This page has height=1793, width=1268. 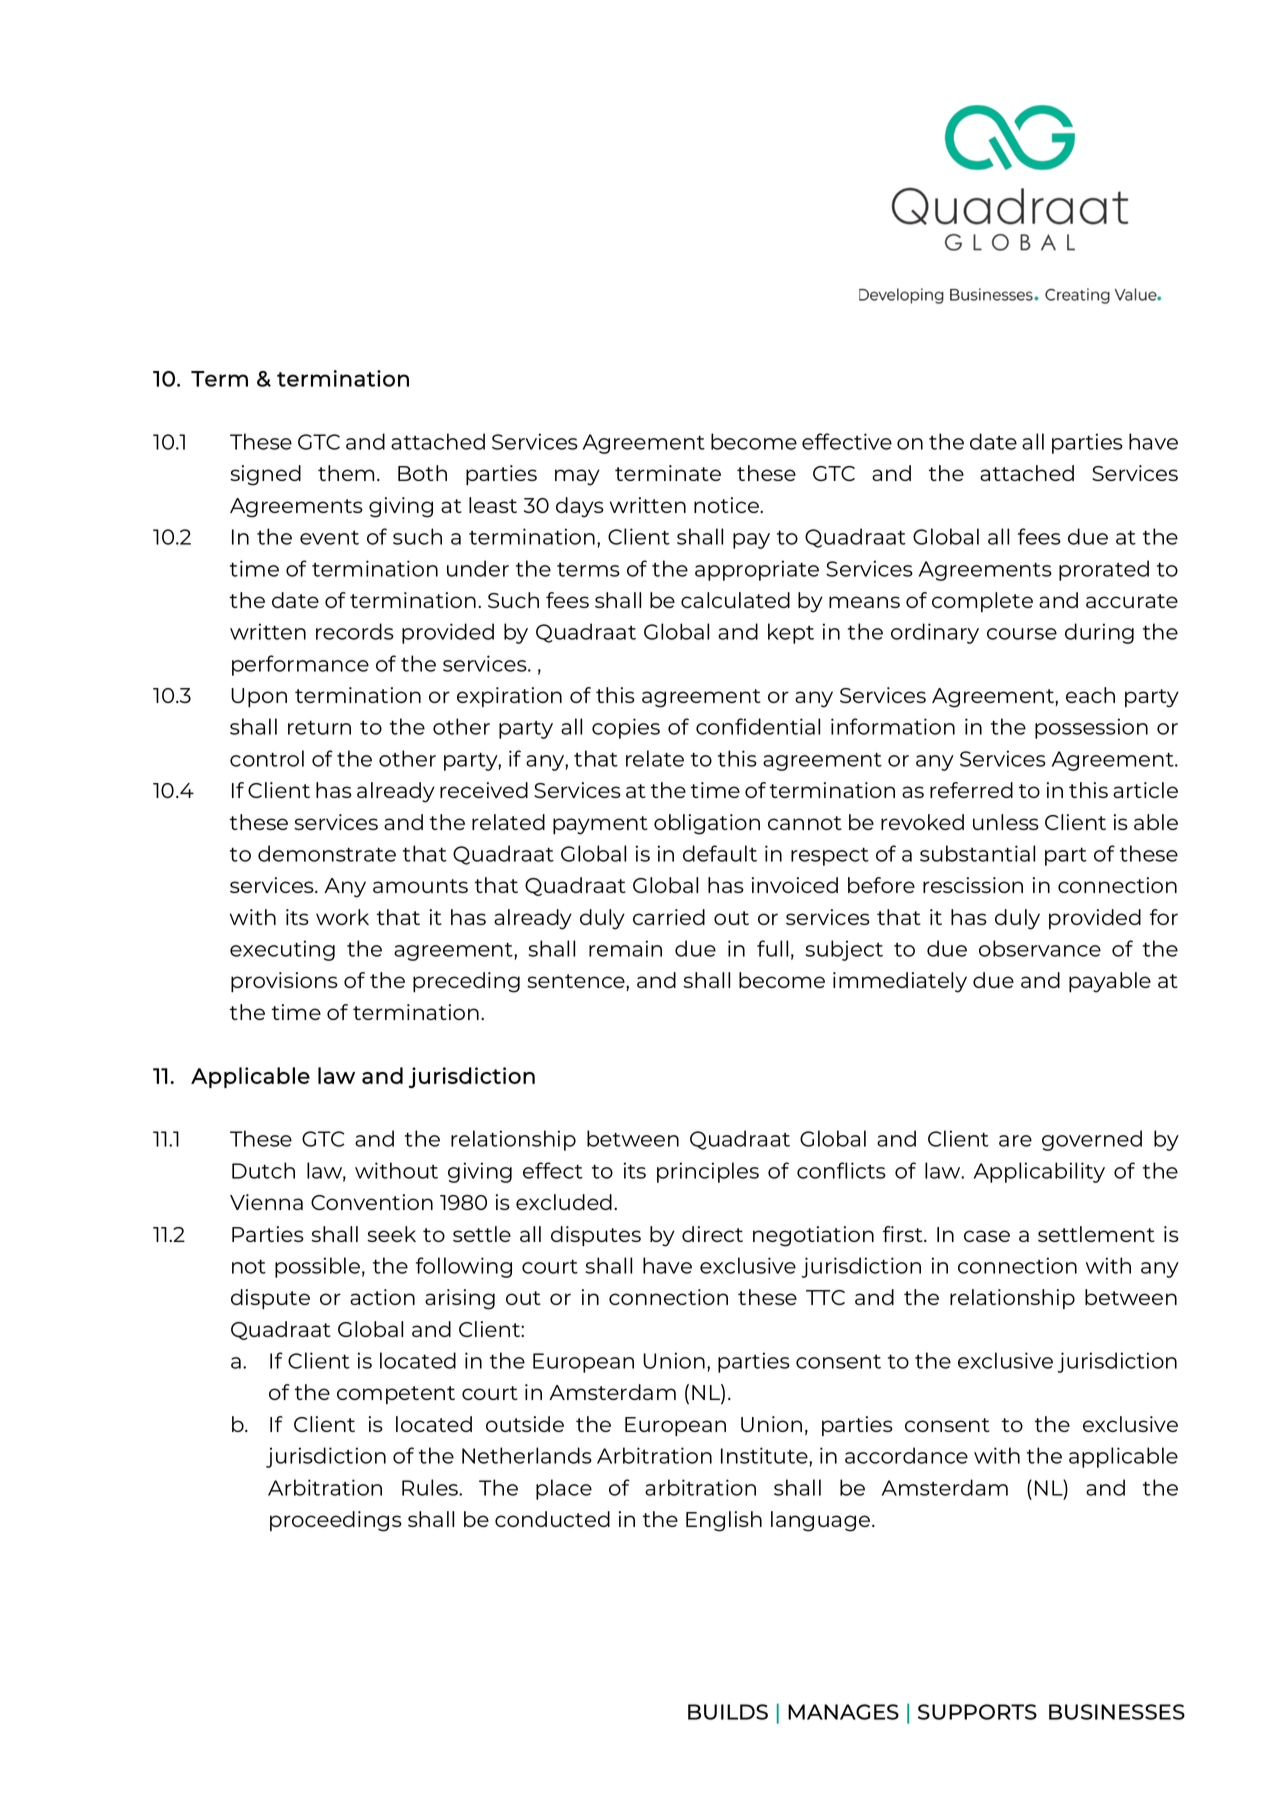 What do you see at coordinates (712, 1234) in the page?
I see `direct` at bounding box center [712, 1234].
